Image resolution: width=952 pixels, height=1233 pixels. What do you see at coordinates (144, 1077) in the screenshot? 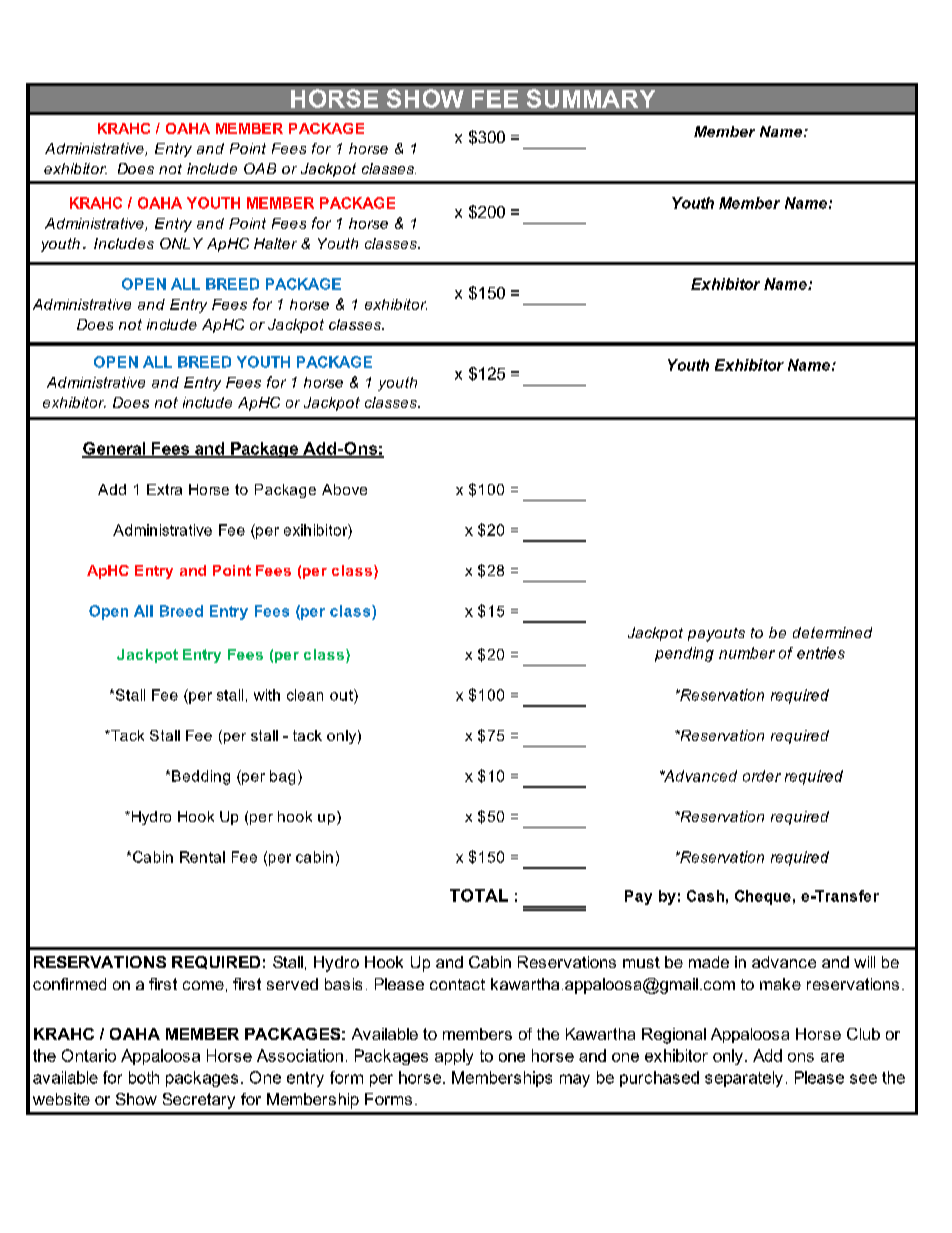
I see `both` at bounding box center [144, 1077].
